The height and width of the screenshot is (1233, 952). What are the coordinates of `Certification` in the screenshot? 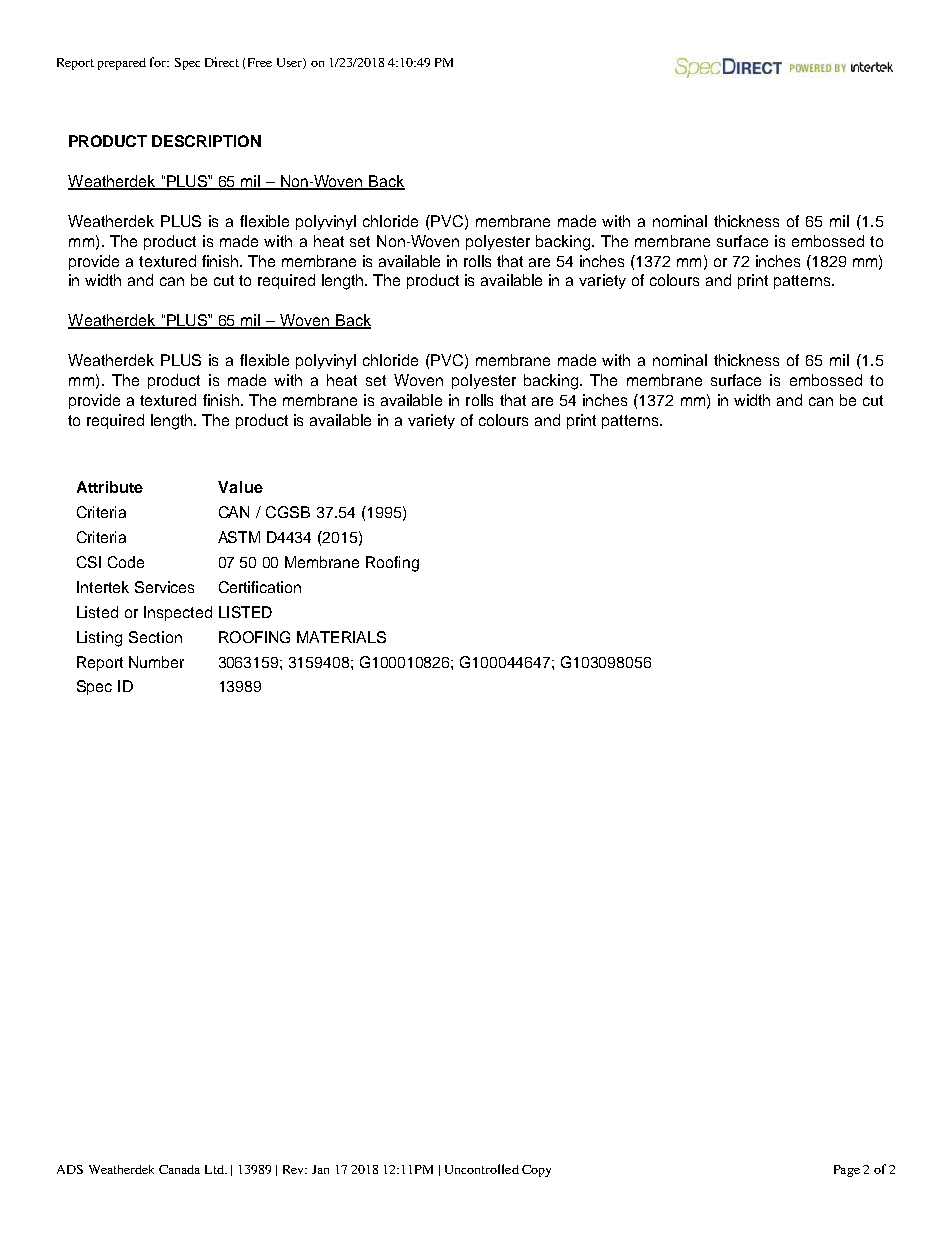 It's located at (260, 587).
